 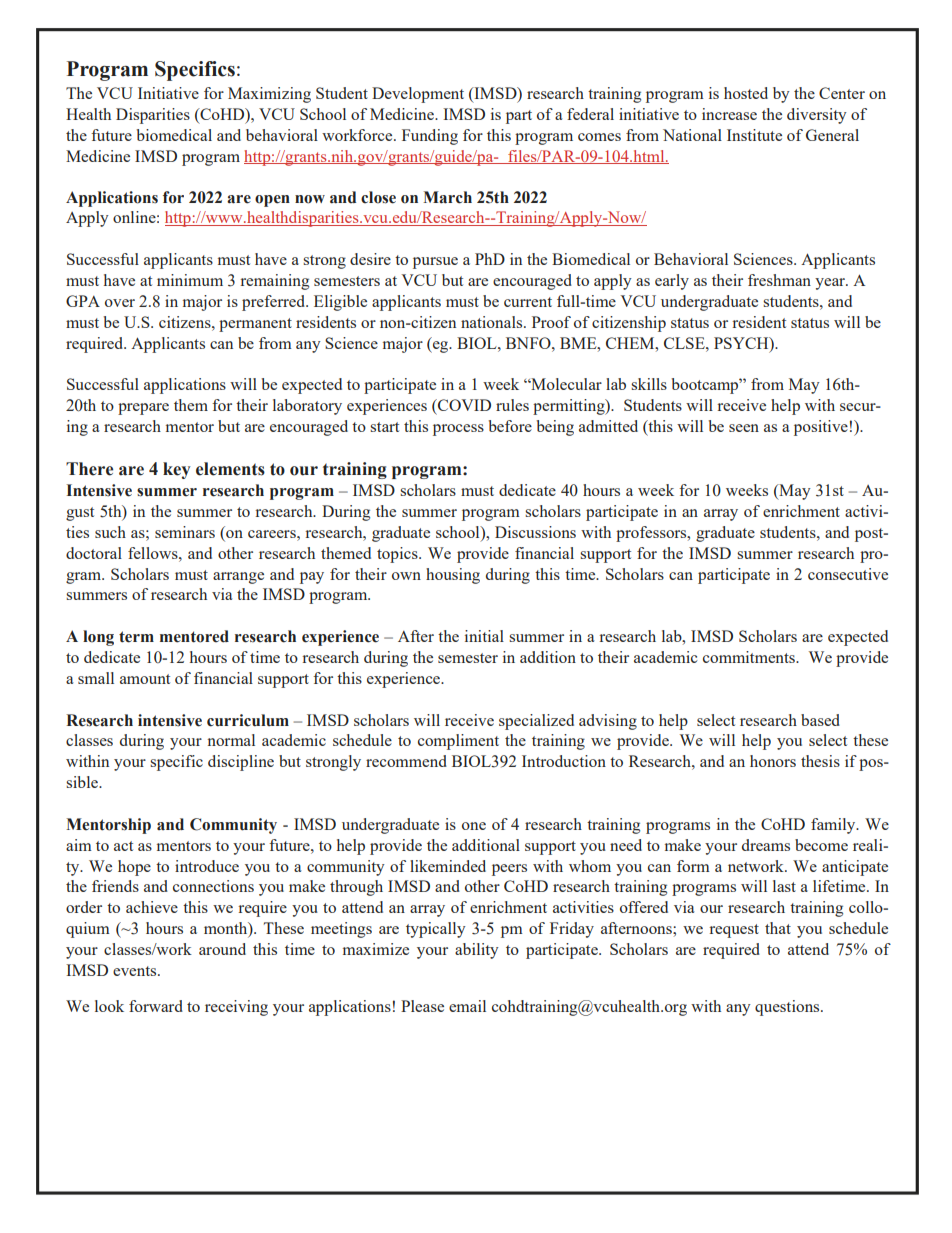 I want to click on email, so click(x=467, y=1006).
